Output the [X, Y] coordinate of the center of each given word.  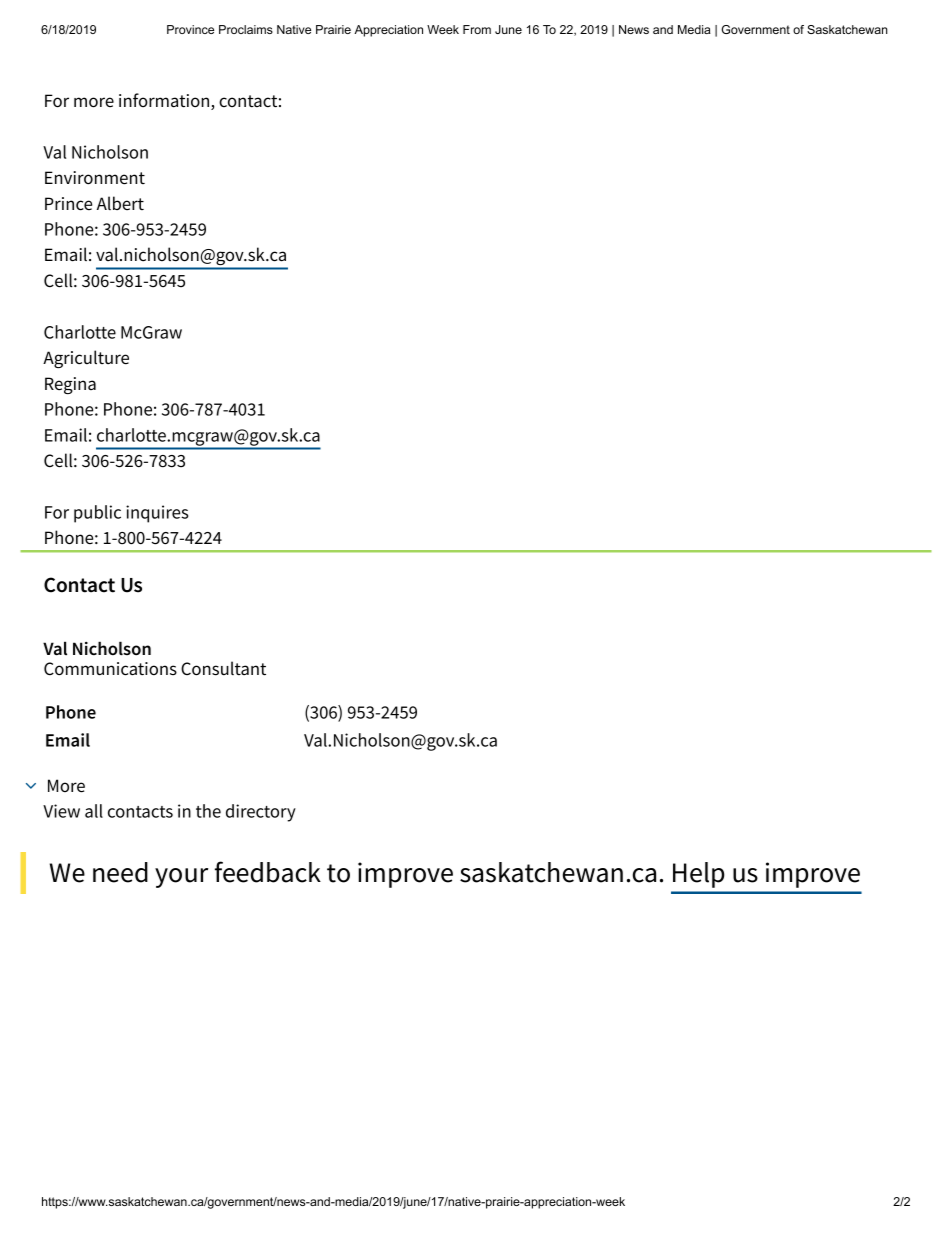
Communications [110, 669]
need [120, 872]
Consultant [223, 668]
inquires [157, 514]
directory [261, 813]
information [165, 101]
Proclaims [246, 29]
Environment [95, 178]
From [477, 29]
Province [190, 29]
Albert [120, 203]
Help [698, 875]
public [97, 514]
